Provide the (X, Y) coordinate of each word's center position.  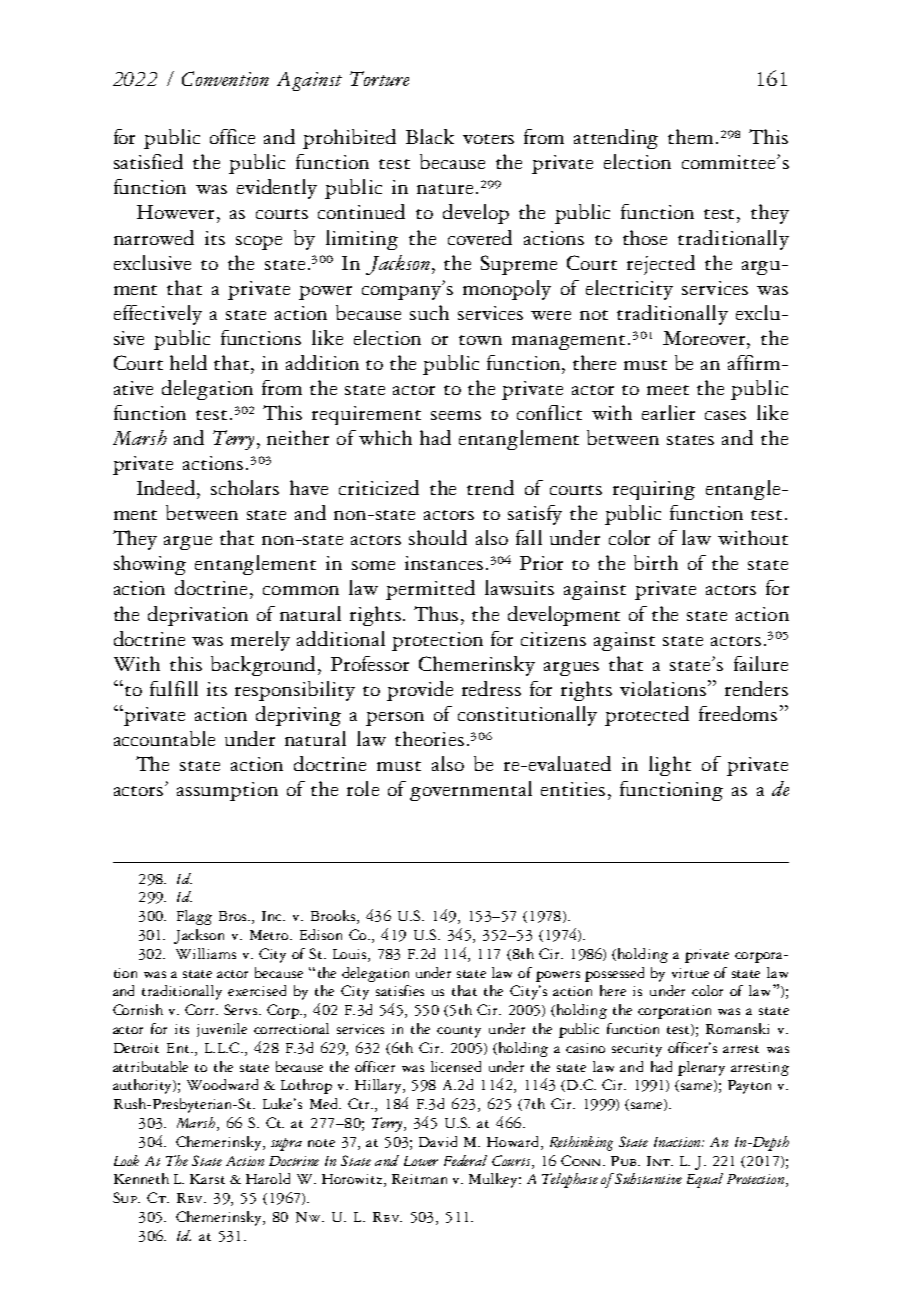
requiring (654, 490)
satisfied (148, 161)
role (363, 788)
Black (430, 136)
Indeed (167, 487)
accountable (164, 738)
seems (456, 415)
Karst (207, 1179)
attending (616, 139)
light (670, 766)
